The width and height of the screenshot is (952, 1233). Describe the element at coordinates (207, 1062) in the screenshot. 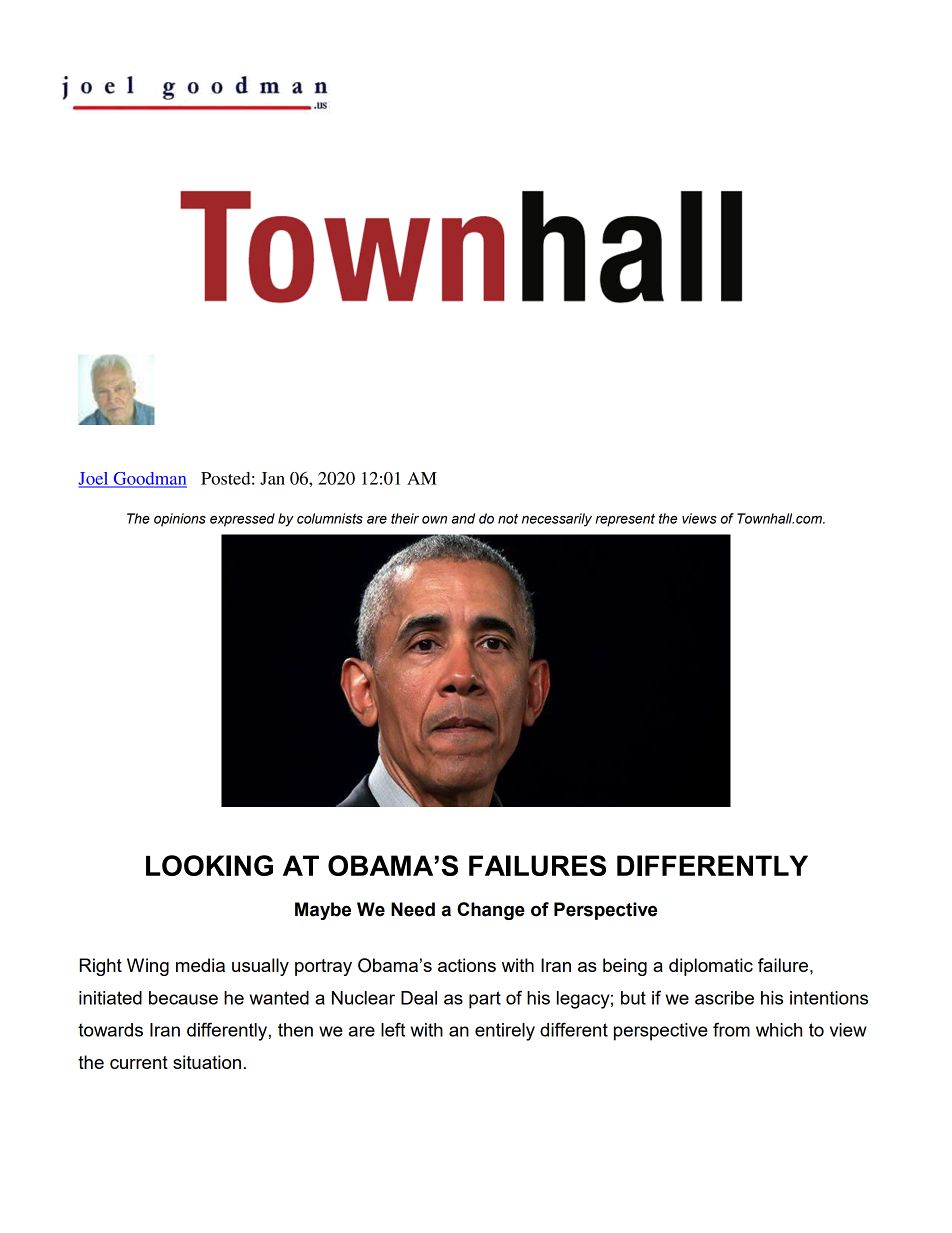

I see `situation` at that location.
